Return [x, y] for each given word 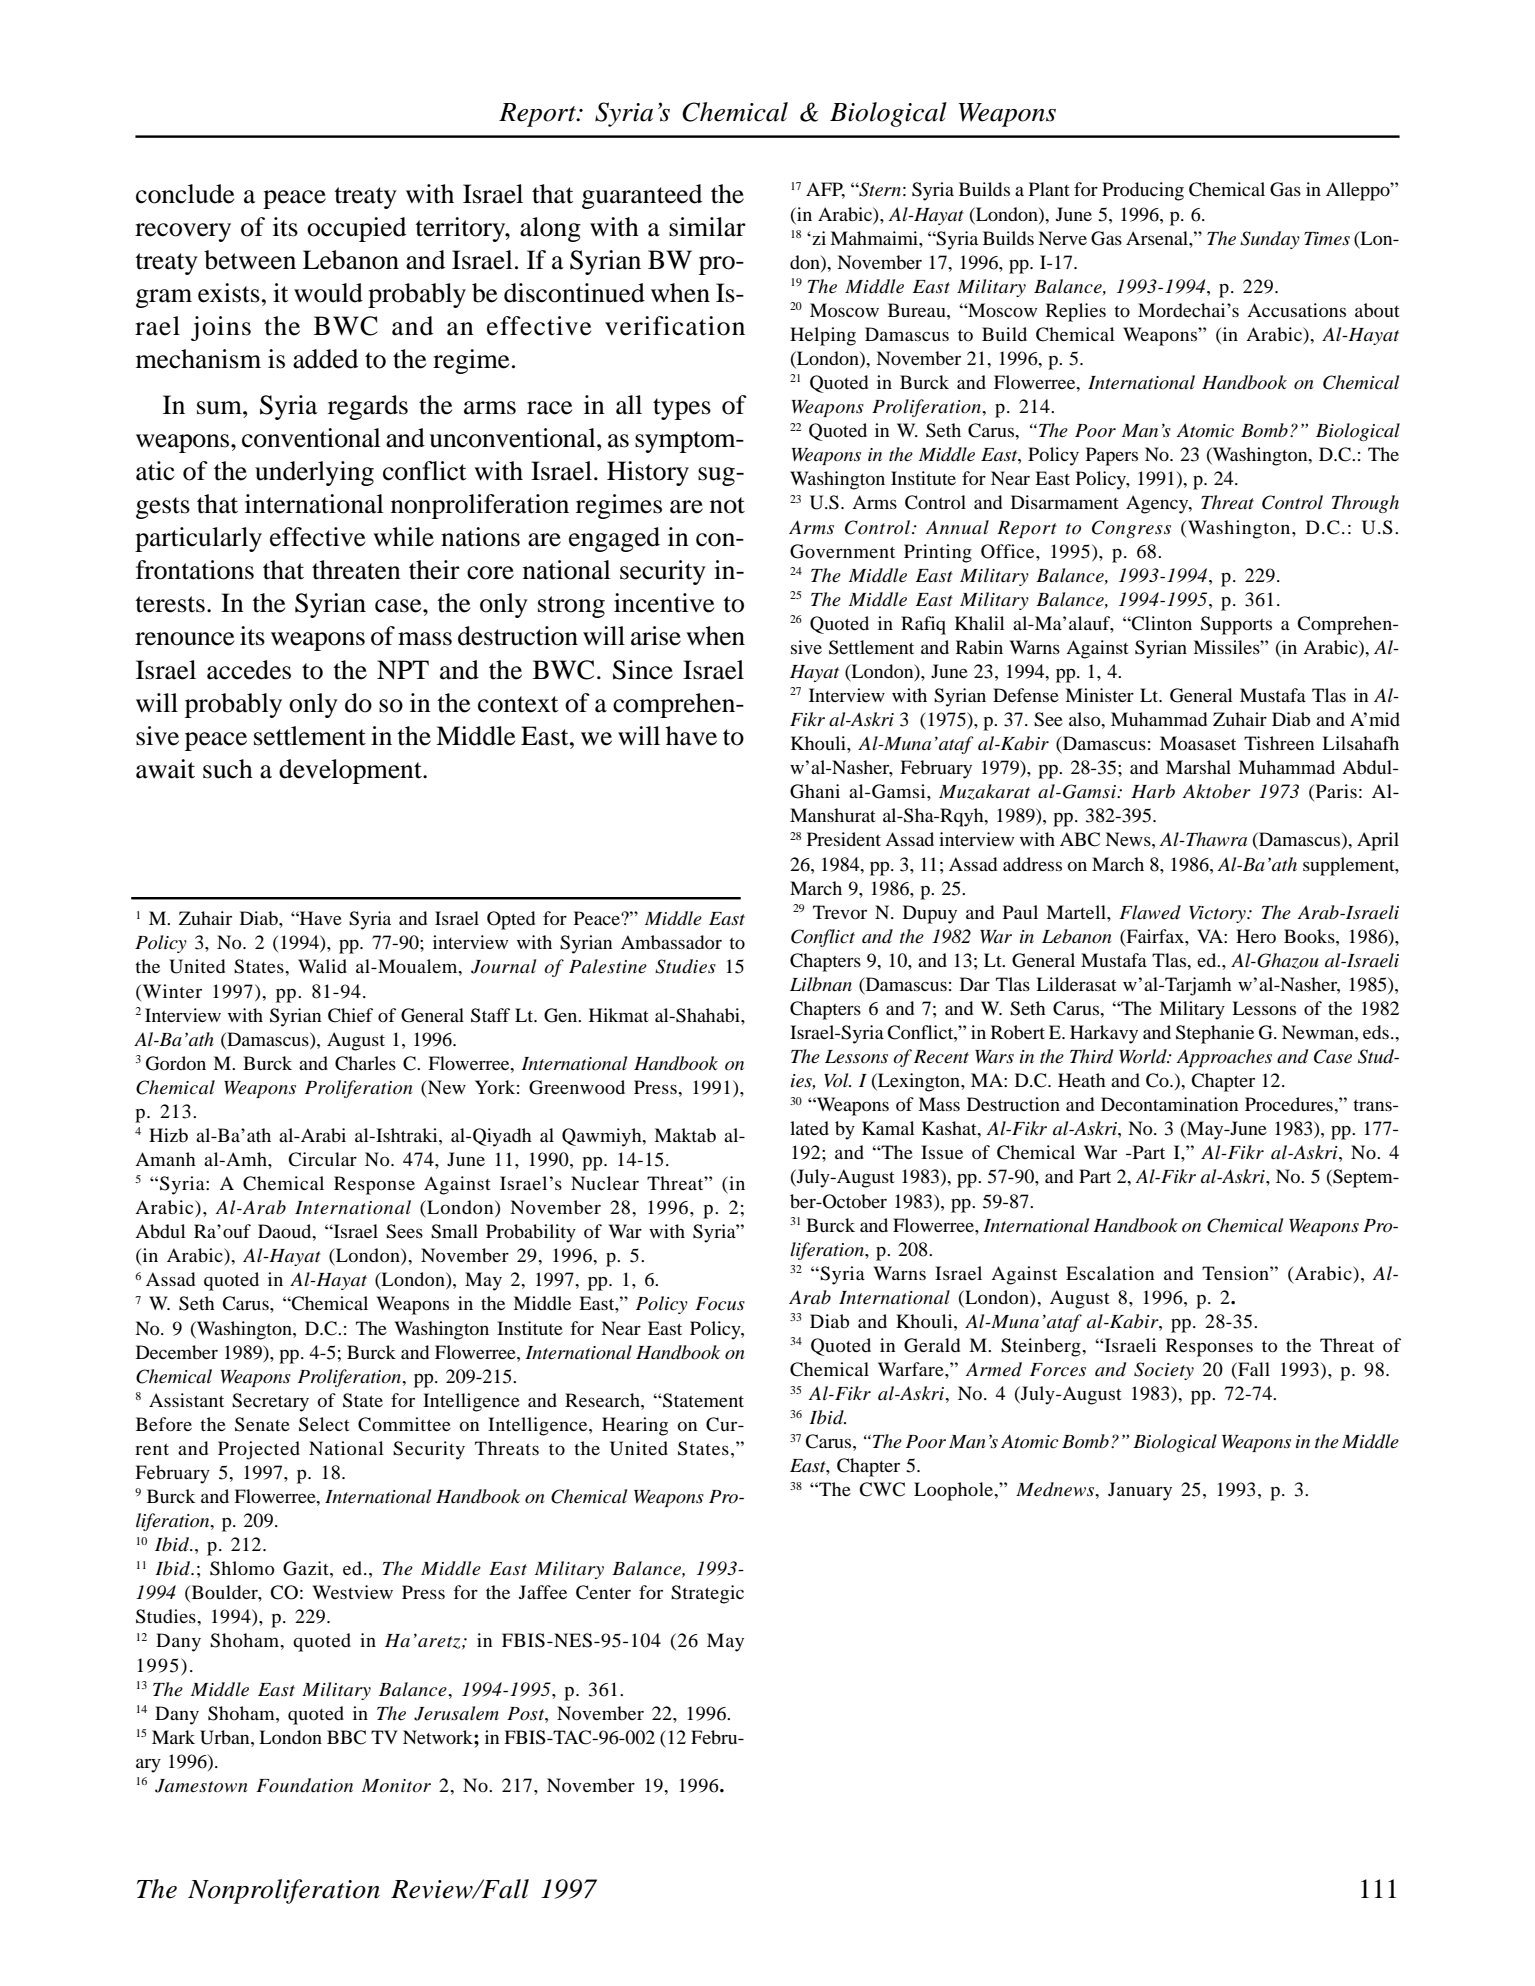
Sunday [1270, 240]
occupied [356, 229]
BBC [346, 1737]
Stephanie [1215, 1034]
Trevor [840, 912]
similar [707, 227]
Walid [322, 966]
